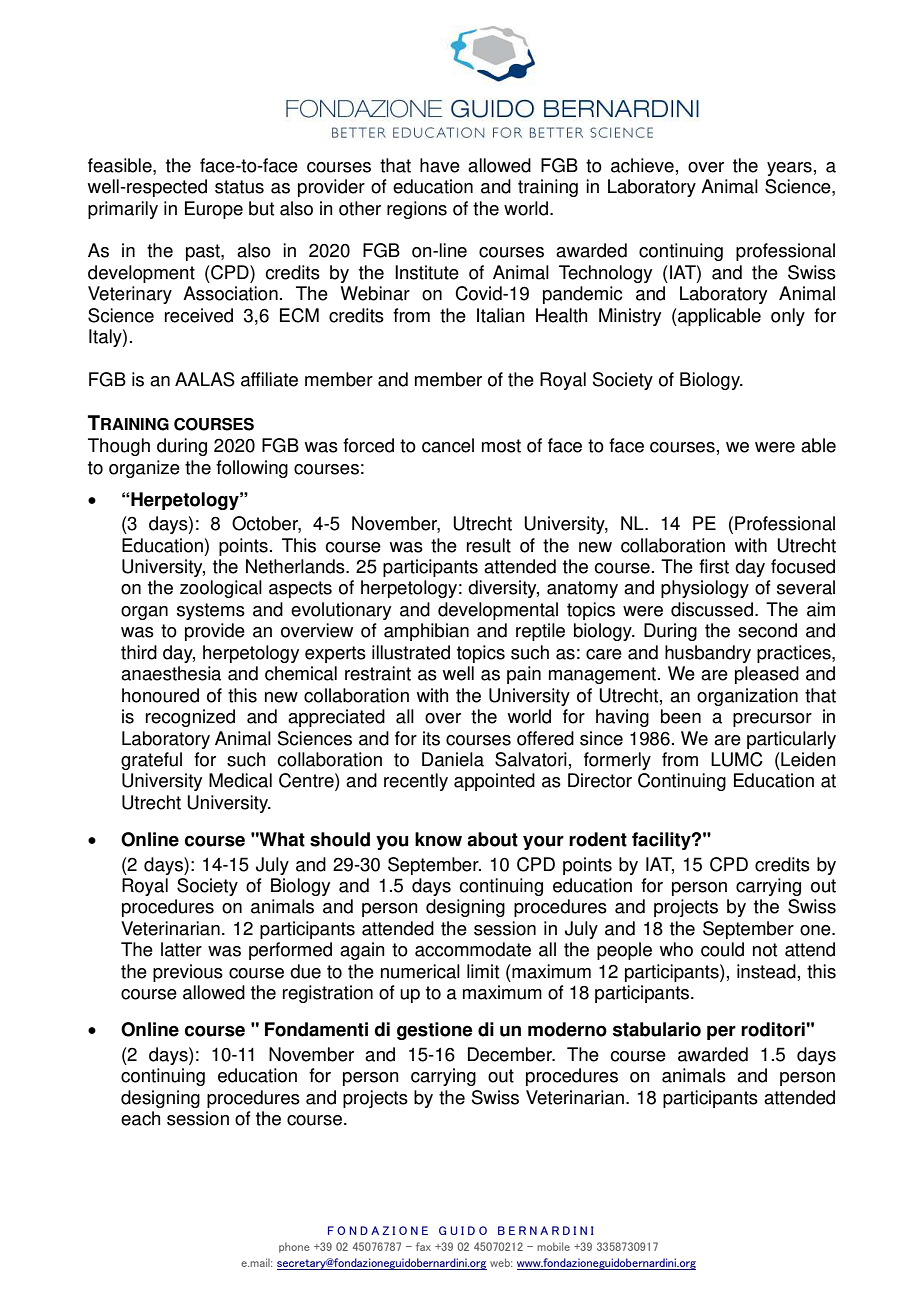  I want to click on Europe, so click(214, 210).
